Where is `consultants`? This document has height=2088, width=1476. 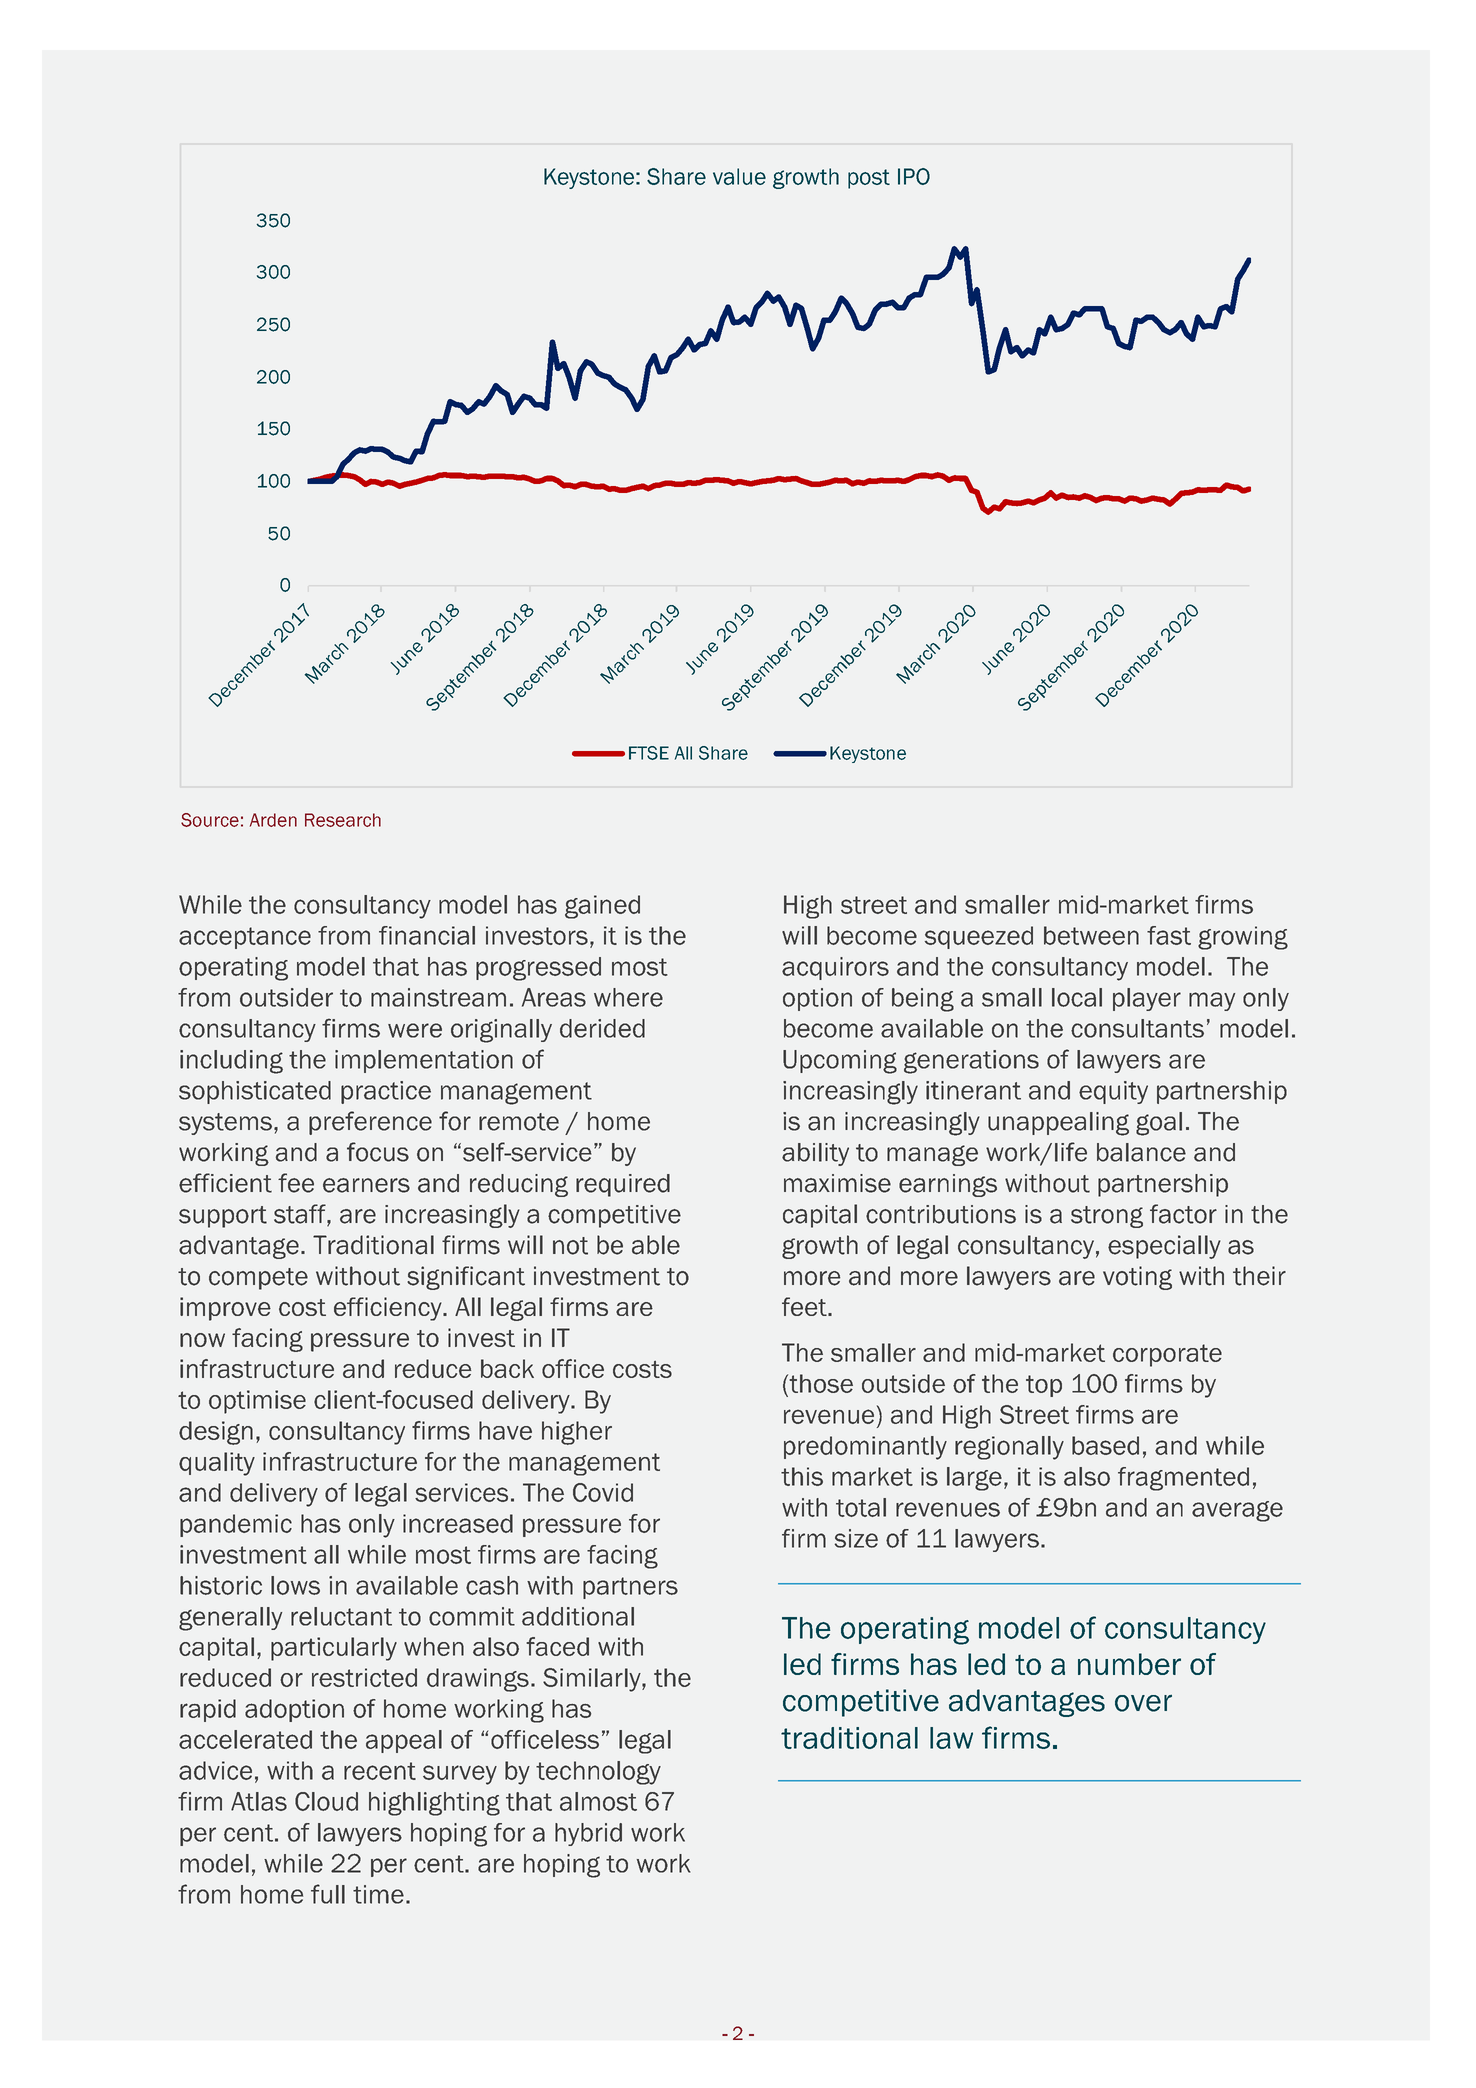
consultants is located at coordinates (1137, 1028).
